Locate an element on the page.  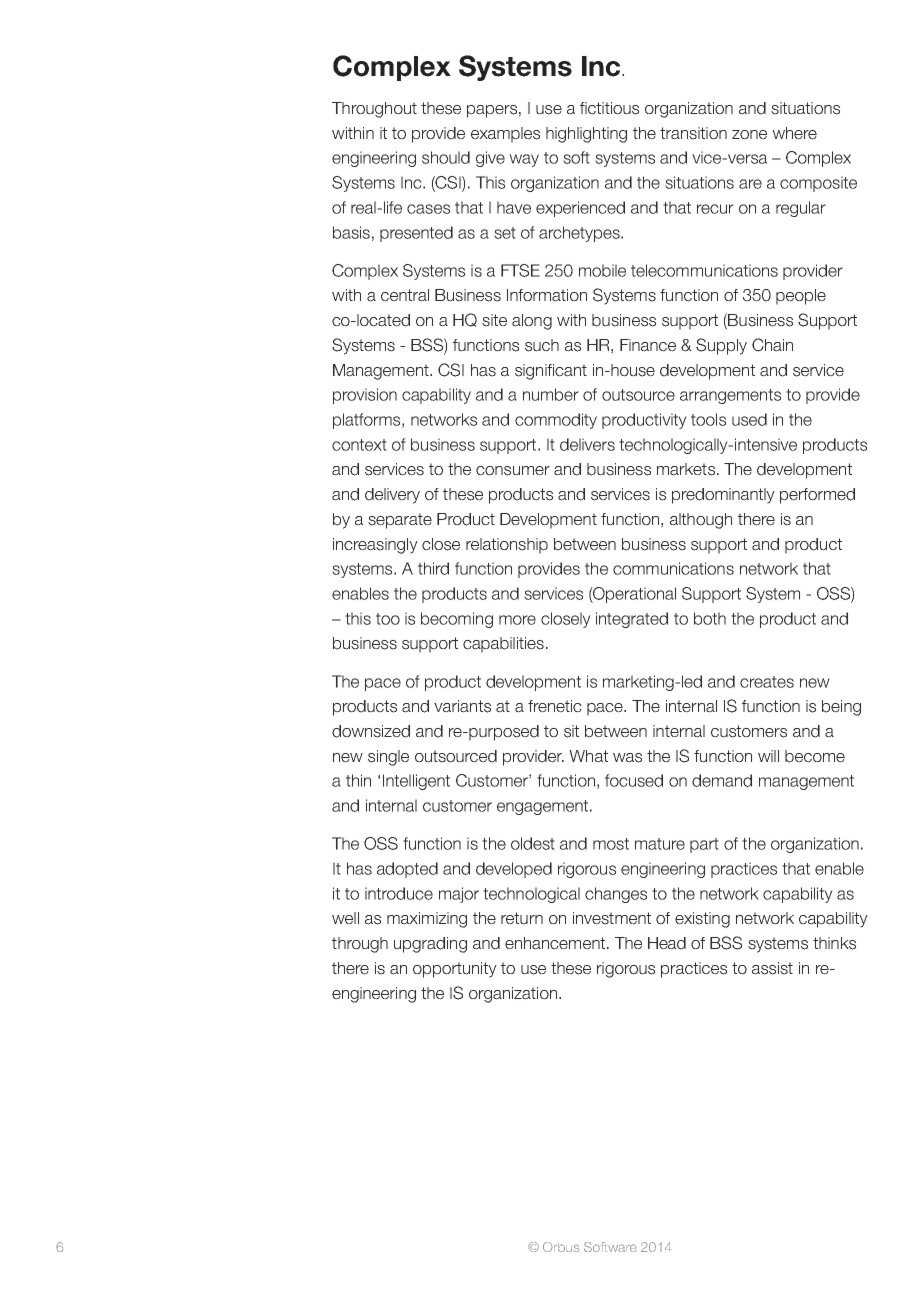
assist is located at coordinates (772, 968).
